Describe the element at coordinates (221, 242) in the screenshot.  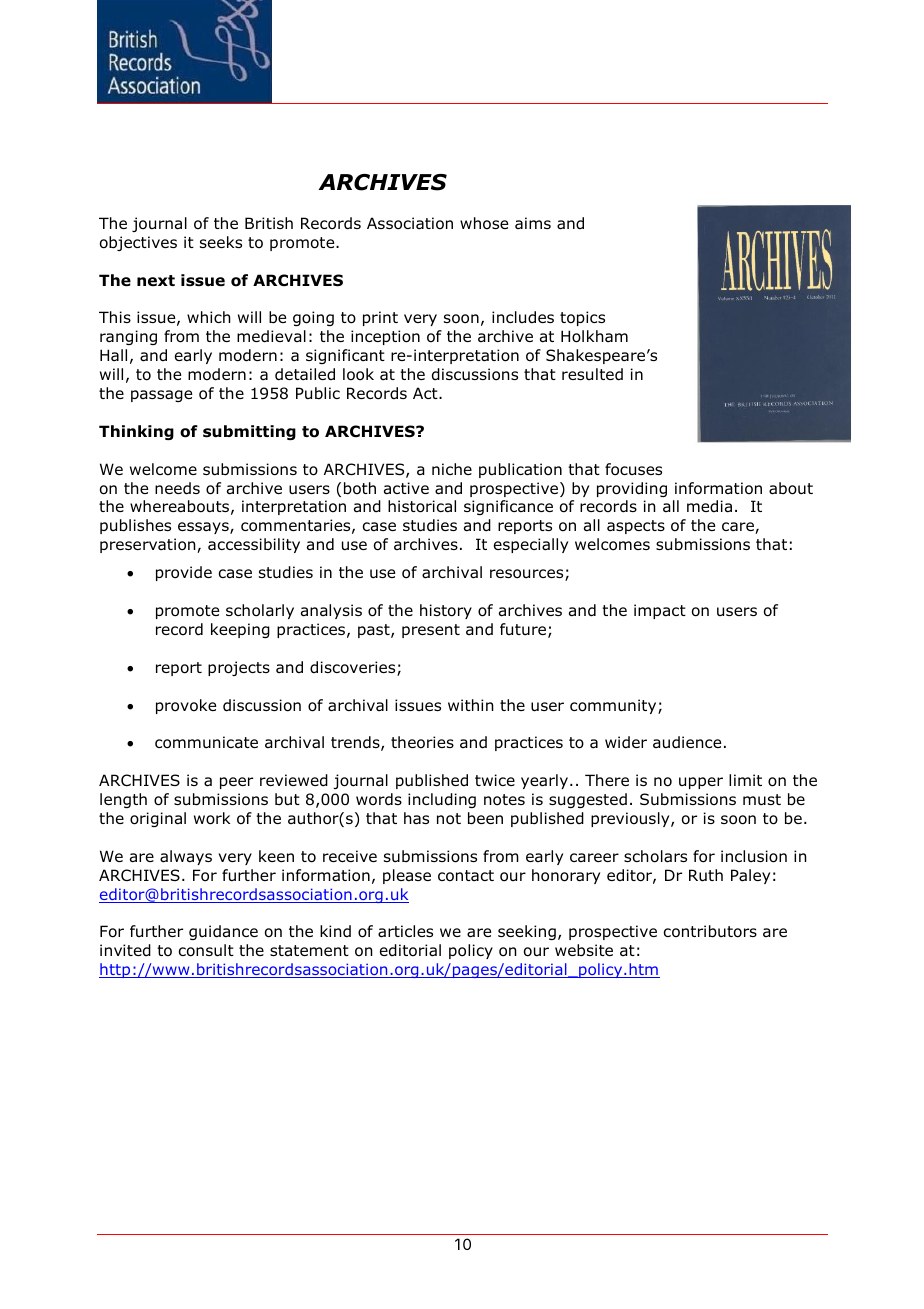
I see `seeks` at that location.
